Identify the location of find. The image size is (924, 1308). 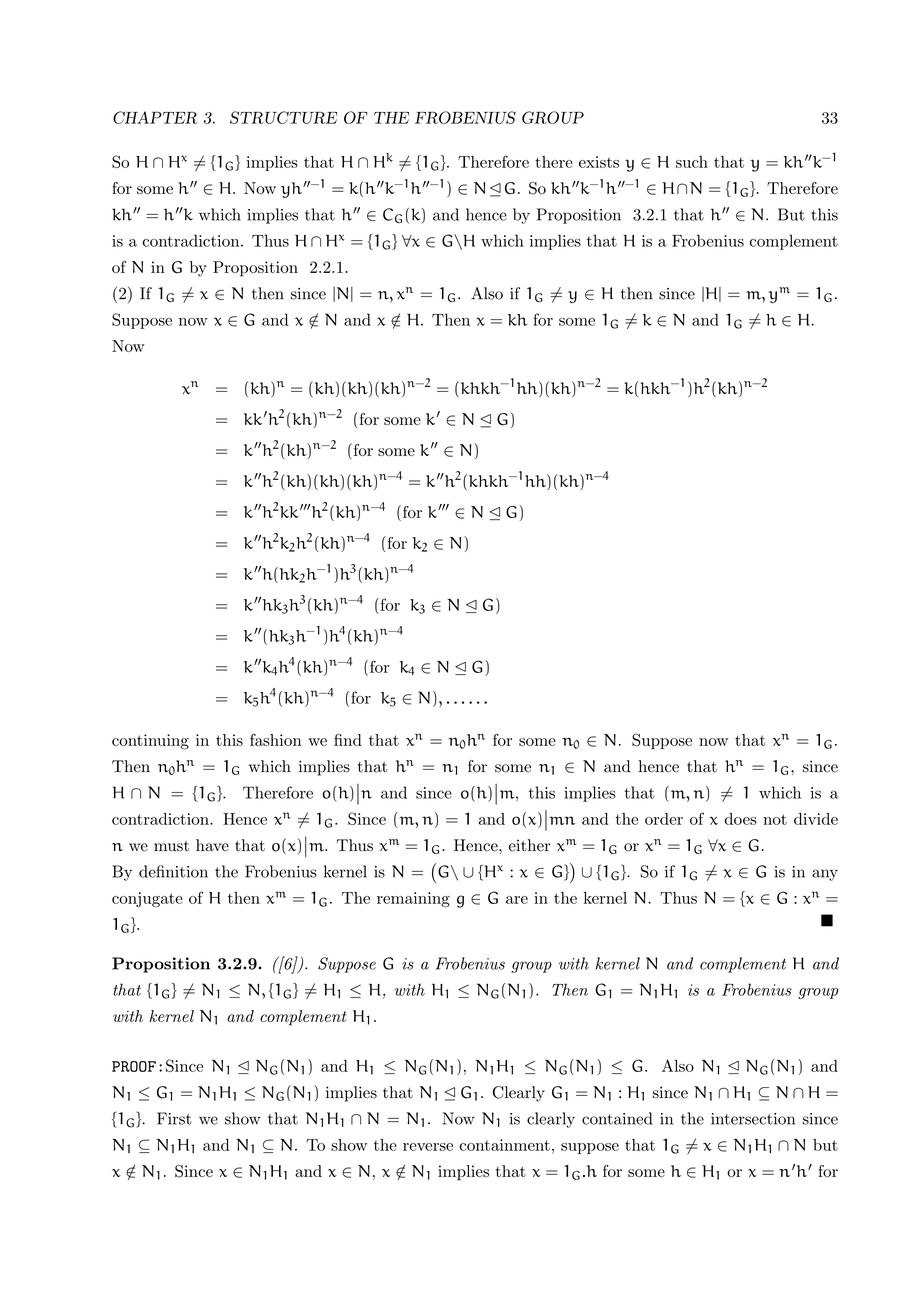
(348, 739).
